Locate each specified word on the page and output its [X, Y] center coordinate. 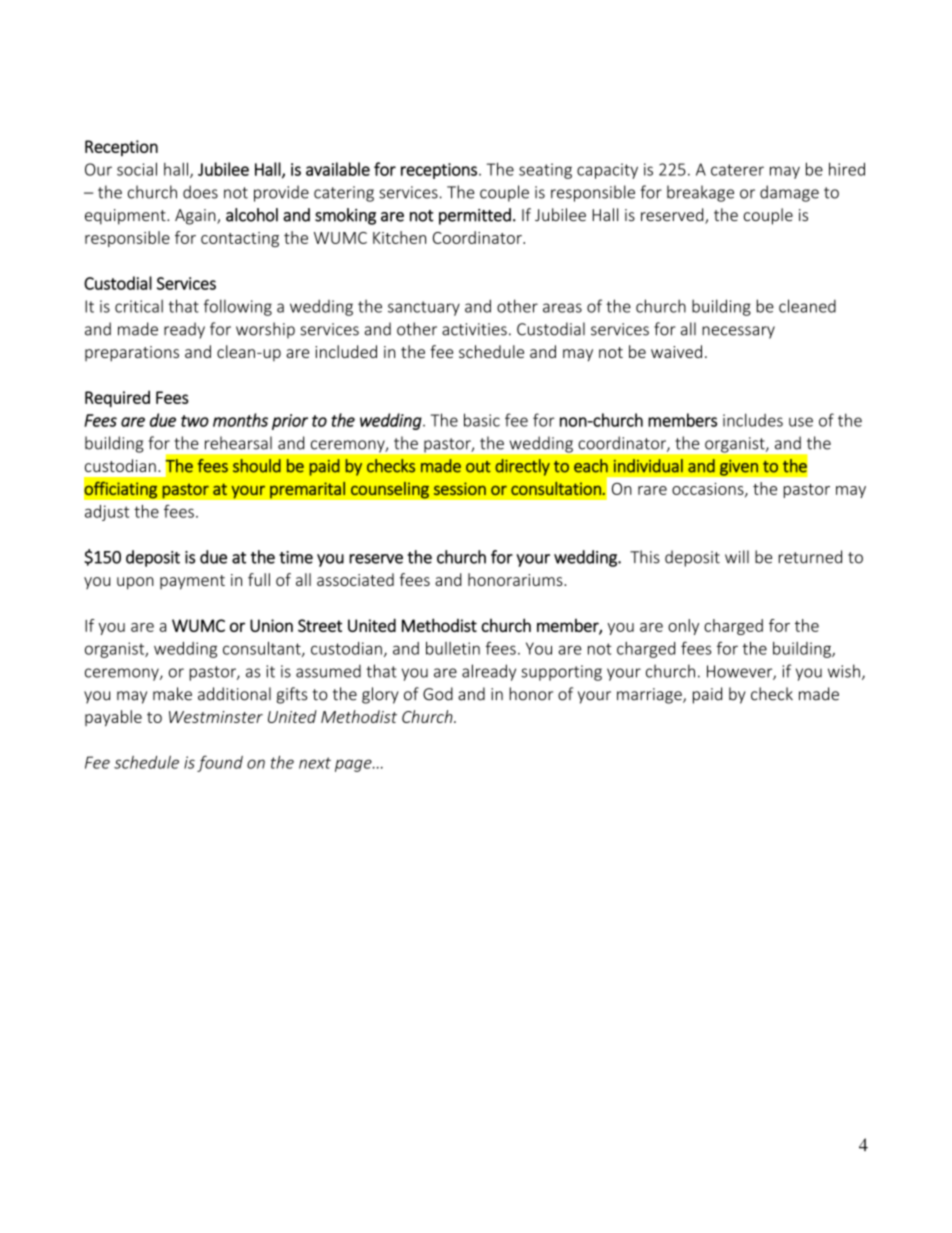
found [220, 763]
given [739, 467]
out [478, 467]
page [354, 765]
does [200, 192]
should [257, 466]
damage [789, 193]
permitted [475, 216]
